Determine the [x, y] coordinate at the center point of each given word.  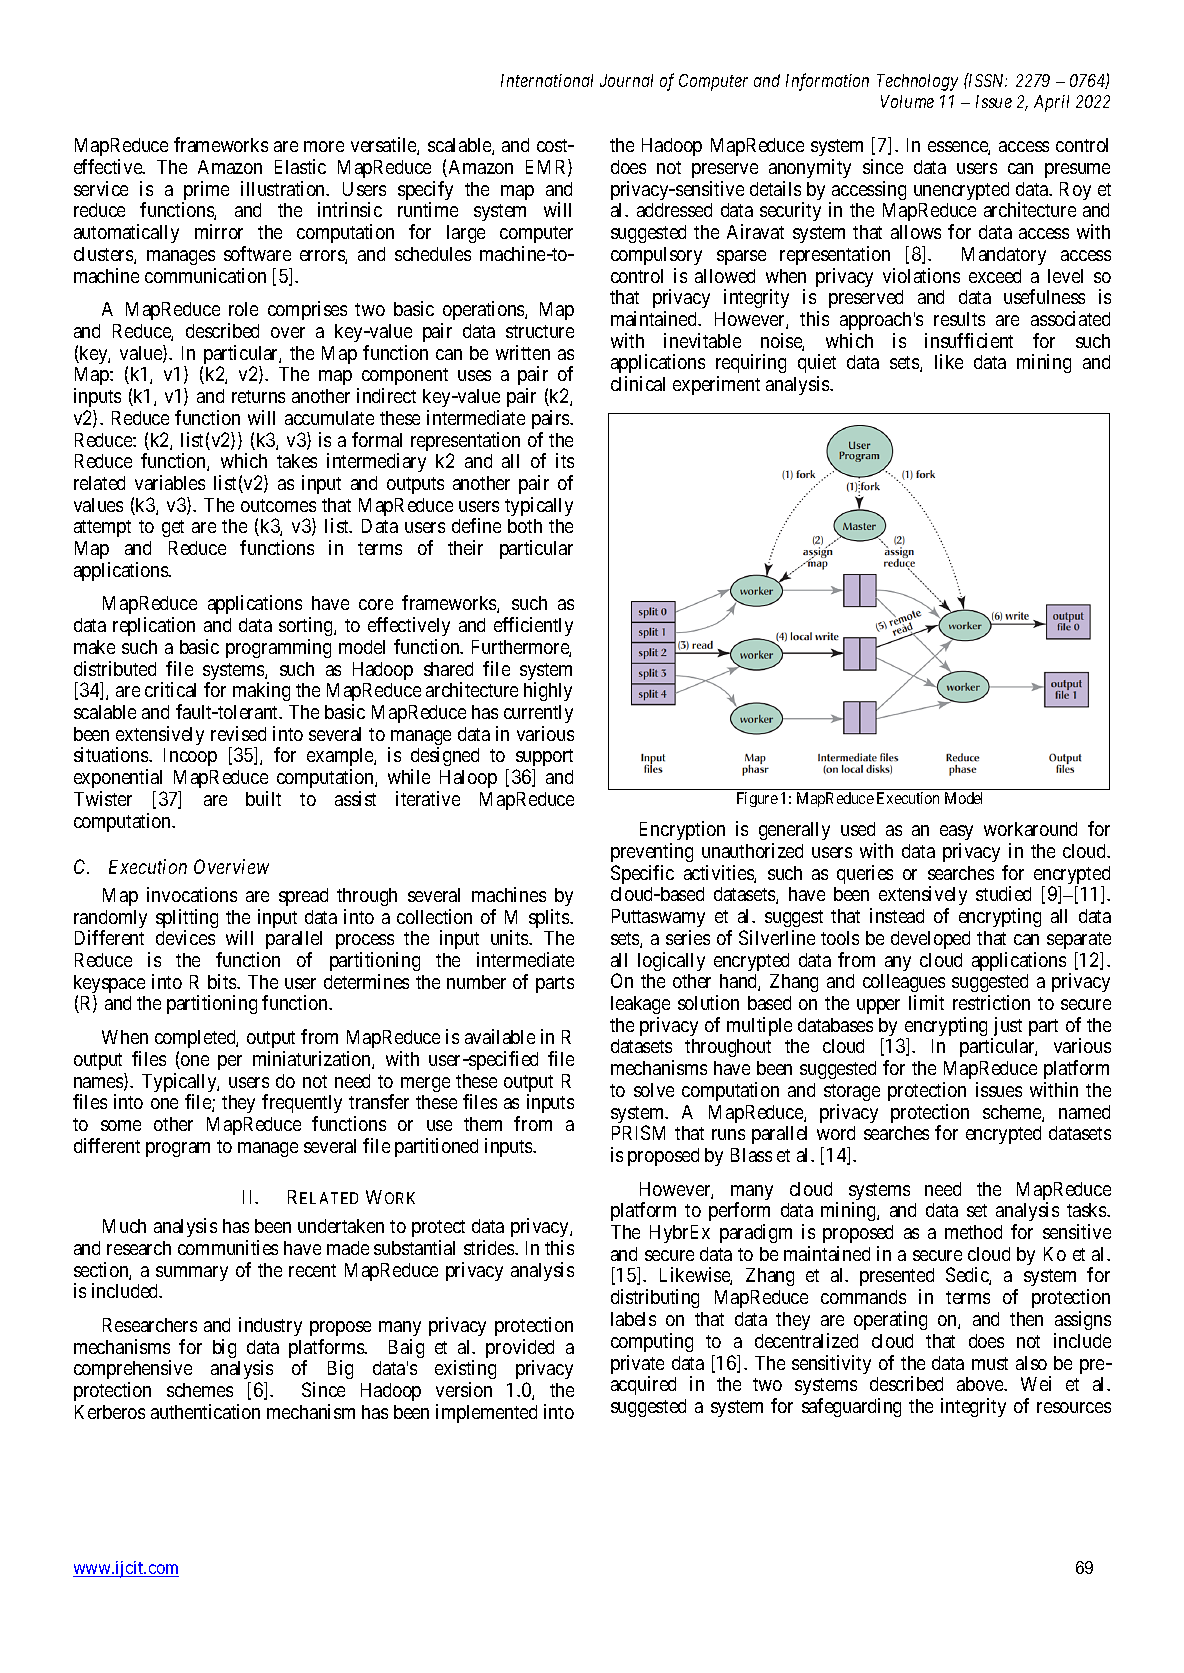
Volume [907, 101]
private [637, 1366]
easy [956, 834]
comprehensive [133, 1371]
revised [238, 733]
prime [205, 192]
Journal [626, 80]
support [544, 759]
